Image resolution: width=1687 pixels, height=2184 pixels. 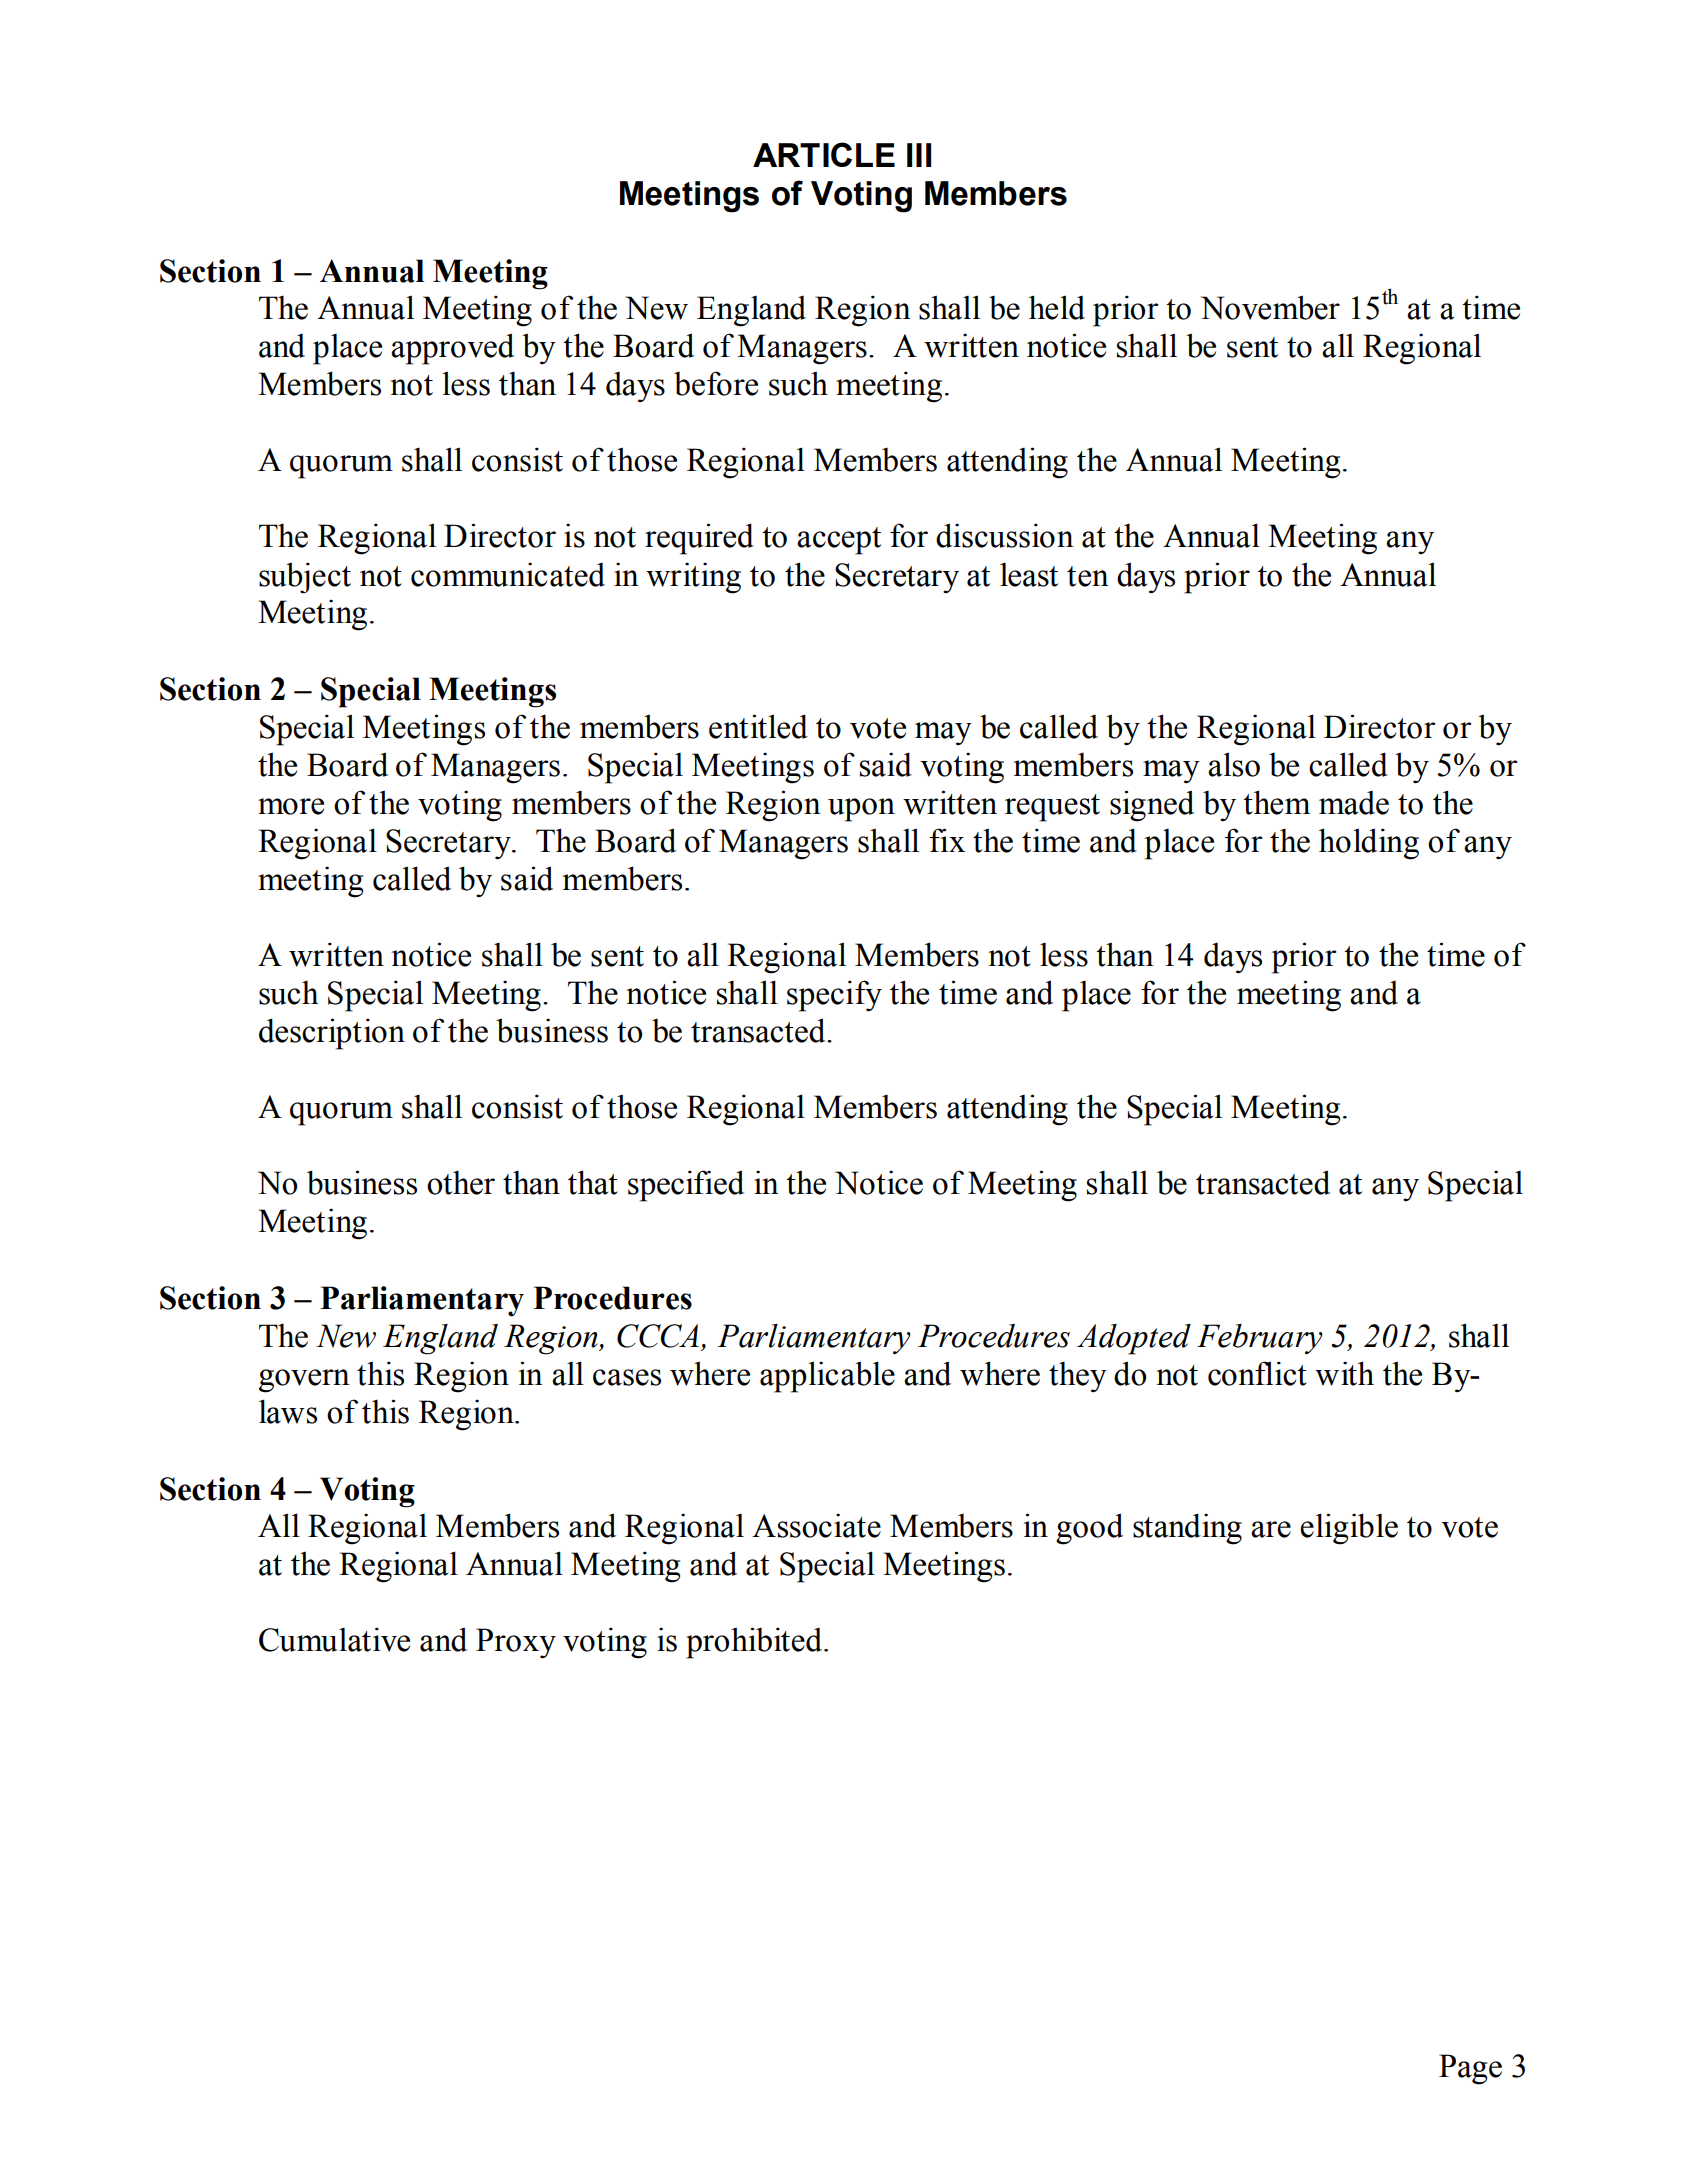 I want to click on November, so click(x=1270, y=307).
